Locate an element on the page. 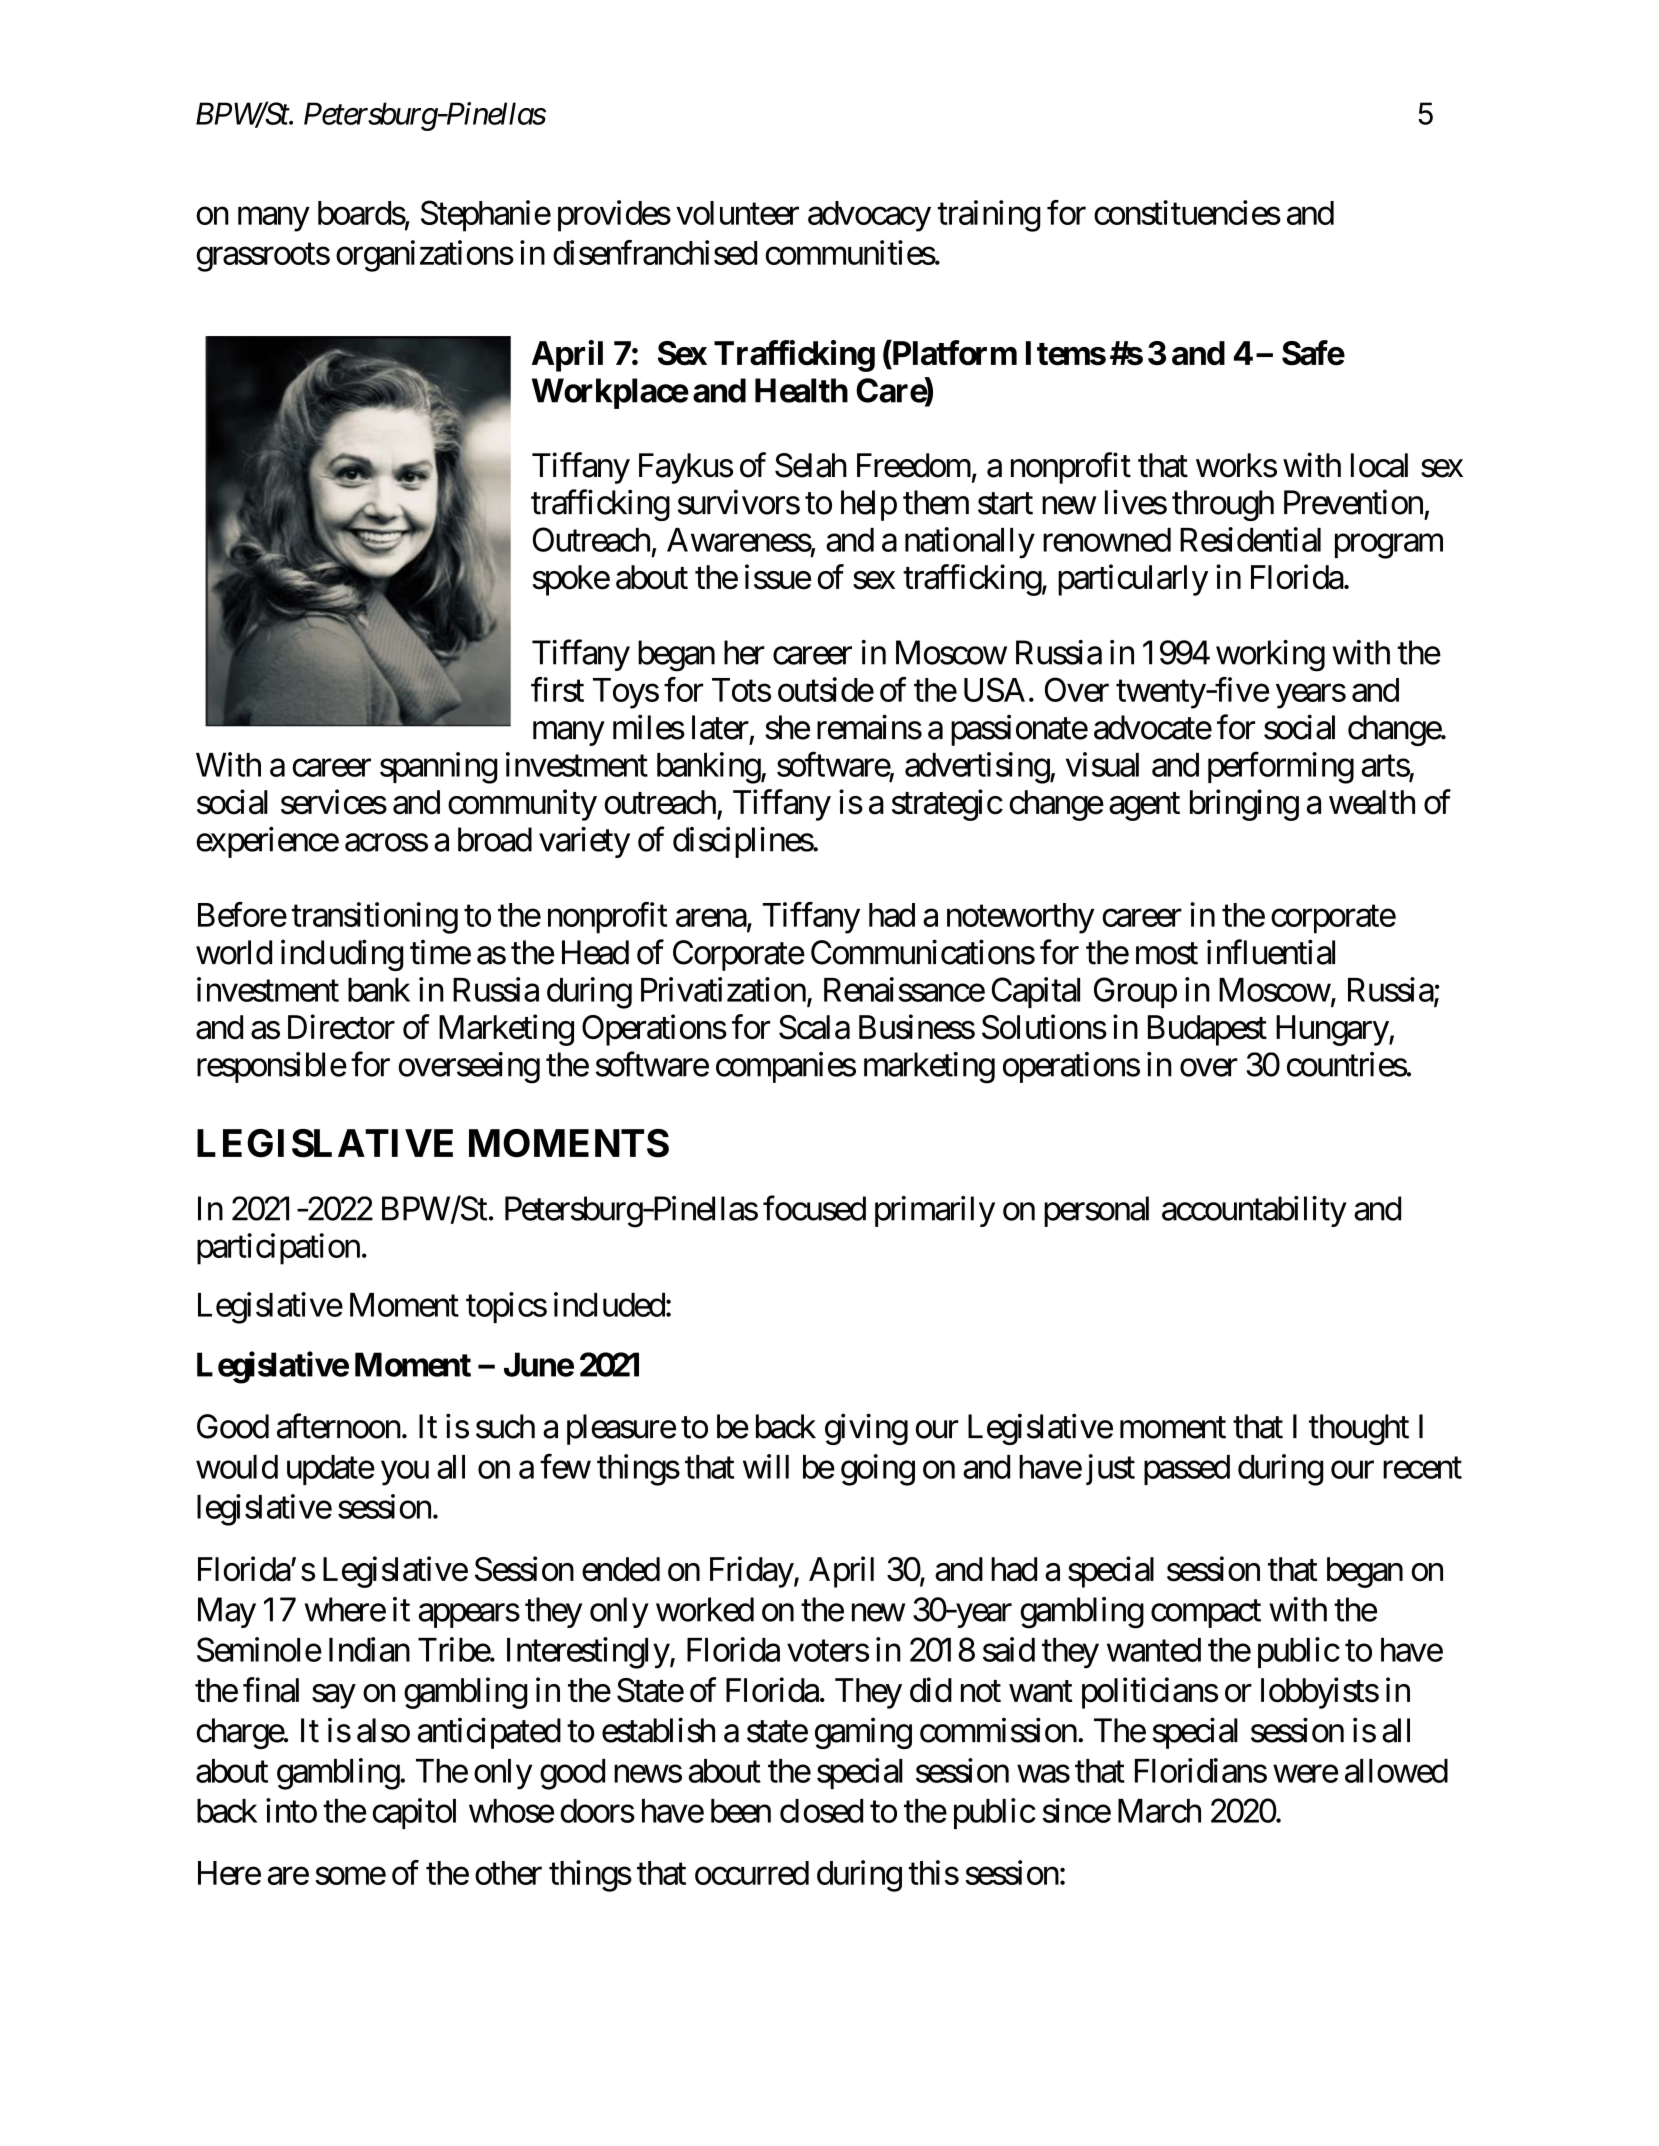  focused is located at coordinates (814, 1208).
